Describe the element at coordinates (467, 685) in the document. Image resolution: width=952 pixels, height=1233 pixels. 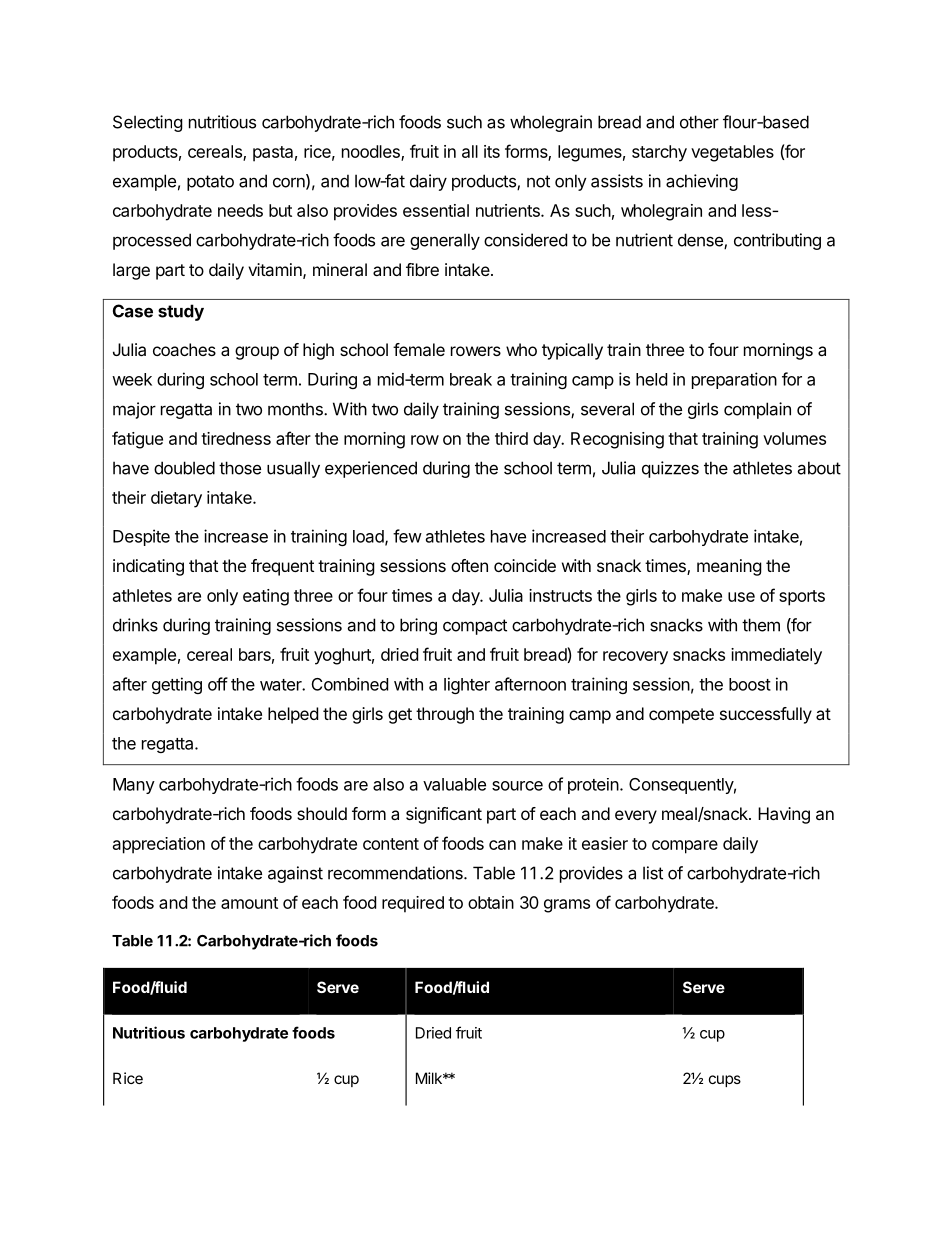
I see `lighter` at that location.
